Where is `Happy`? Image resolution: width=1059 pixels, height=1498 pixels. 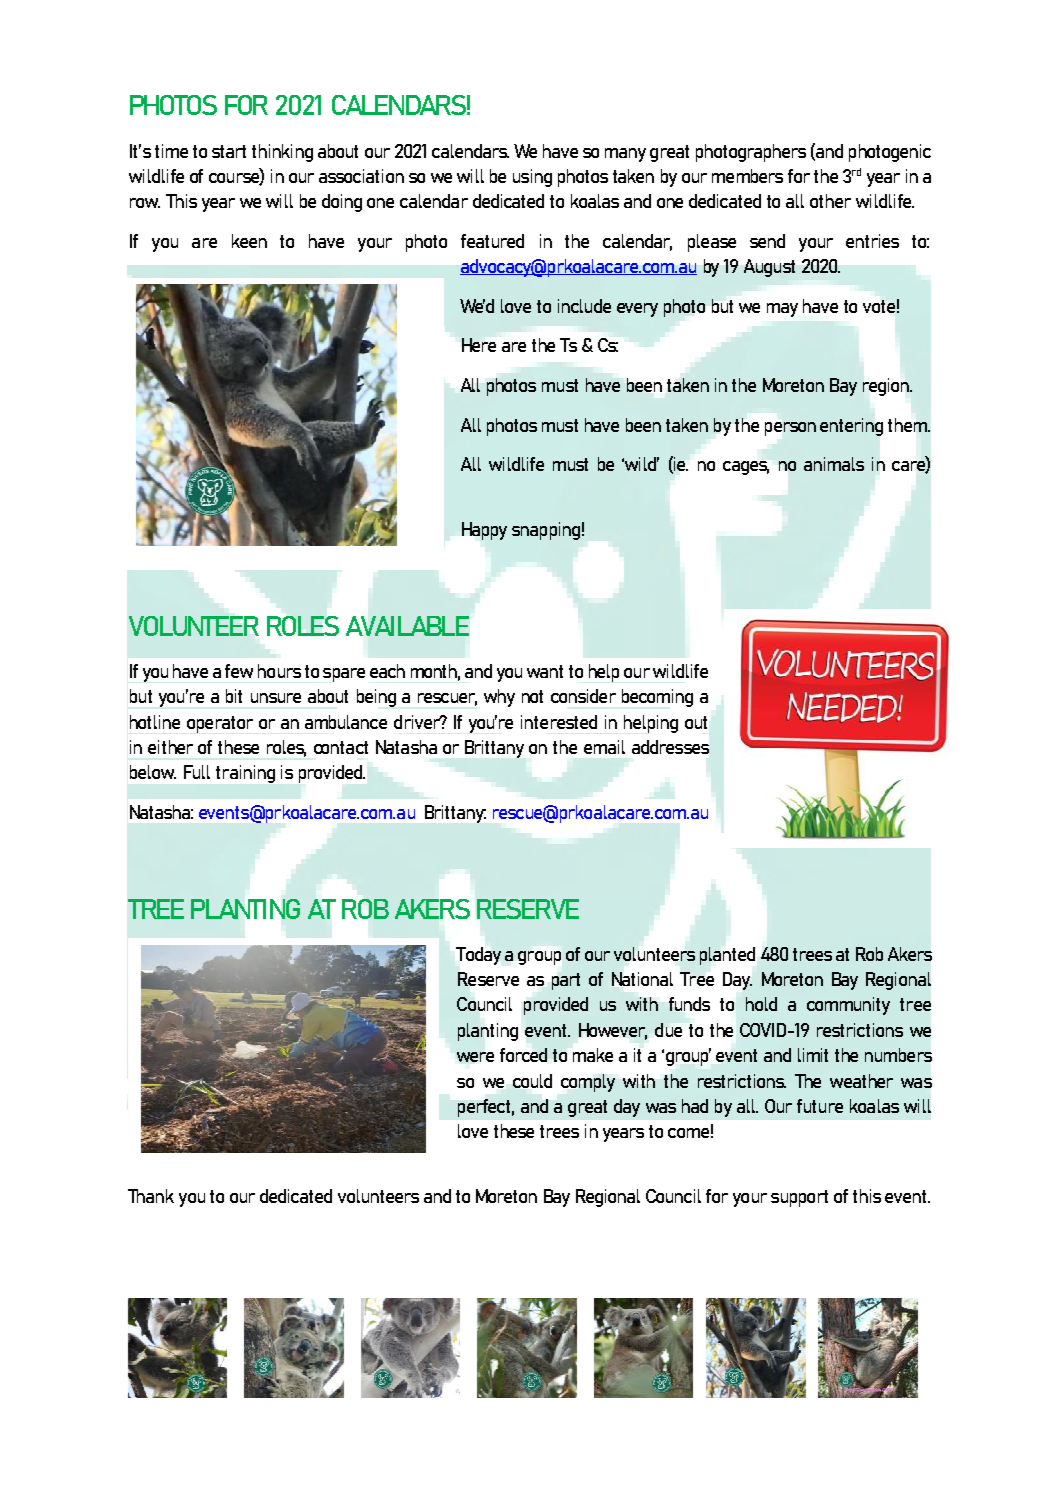
Happy is located at coordinates (484, 531).
